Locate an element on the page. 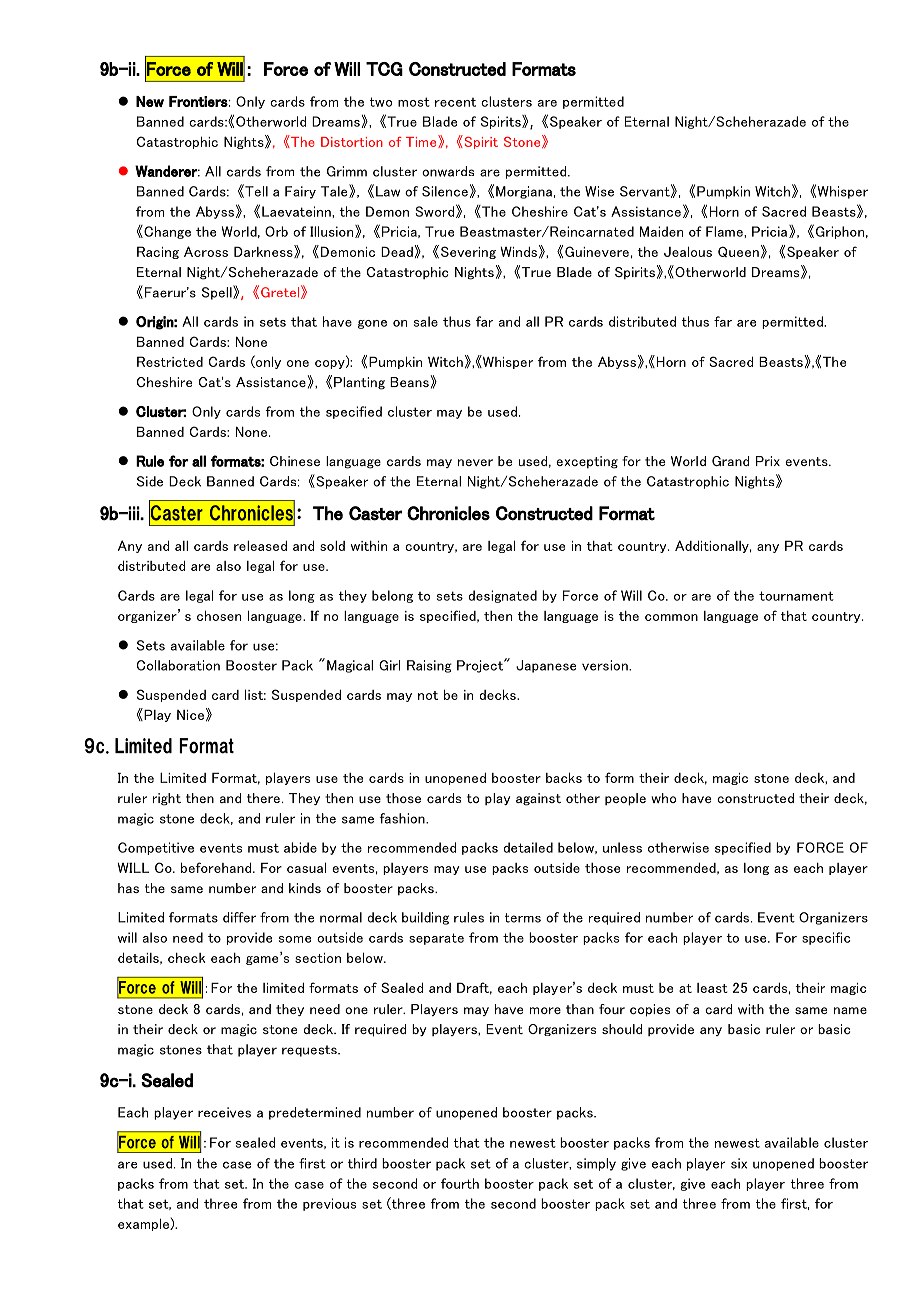  Chinese is located at coordinates (295, 461).
